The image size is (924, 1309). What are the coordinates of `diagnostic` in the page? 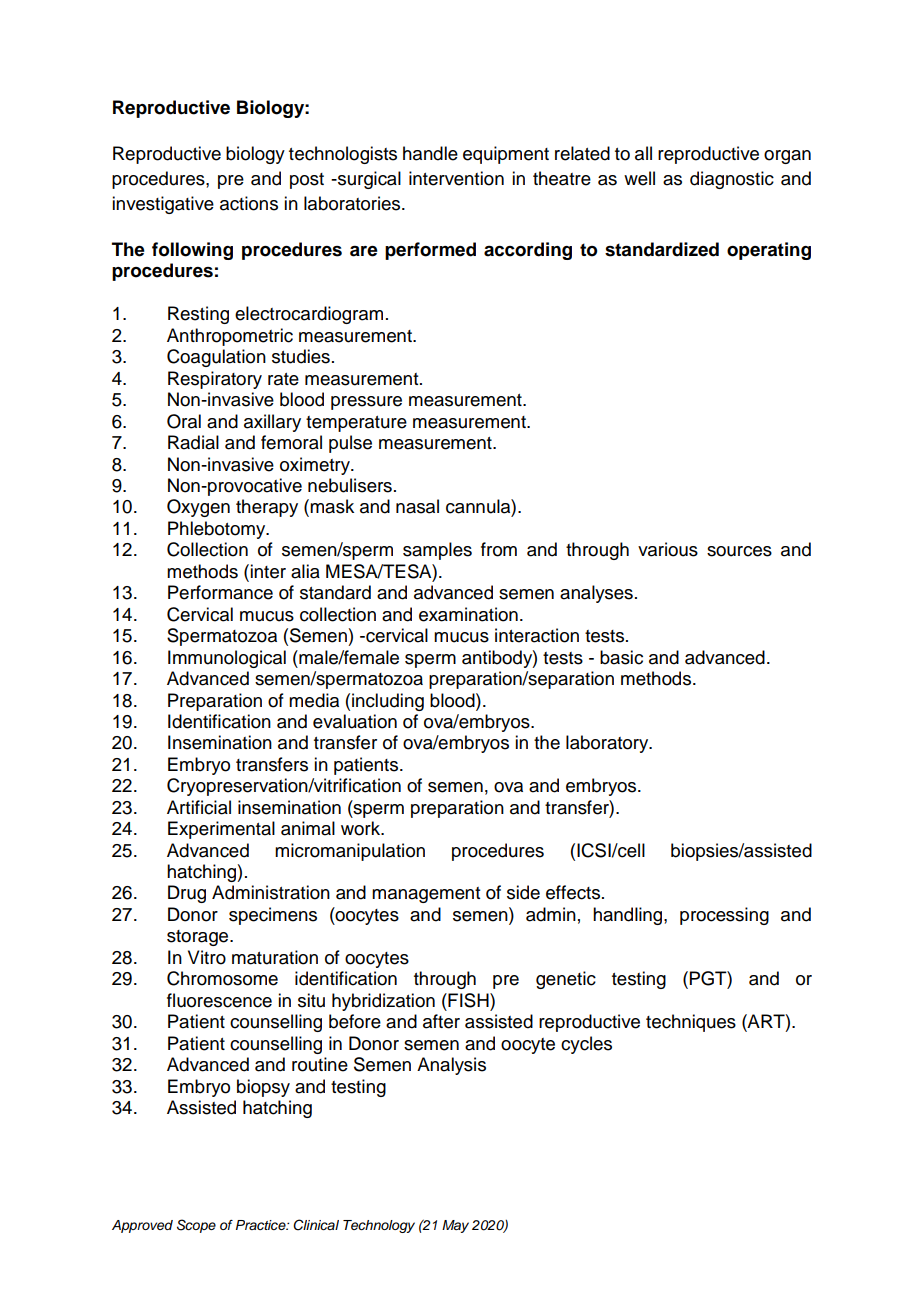 It's located at (732, 180).
